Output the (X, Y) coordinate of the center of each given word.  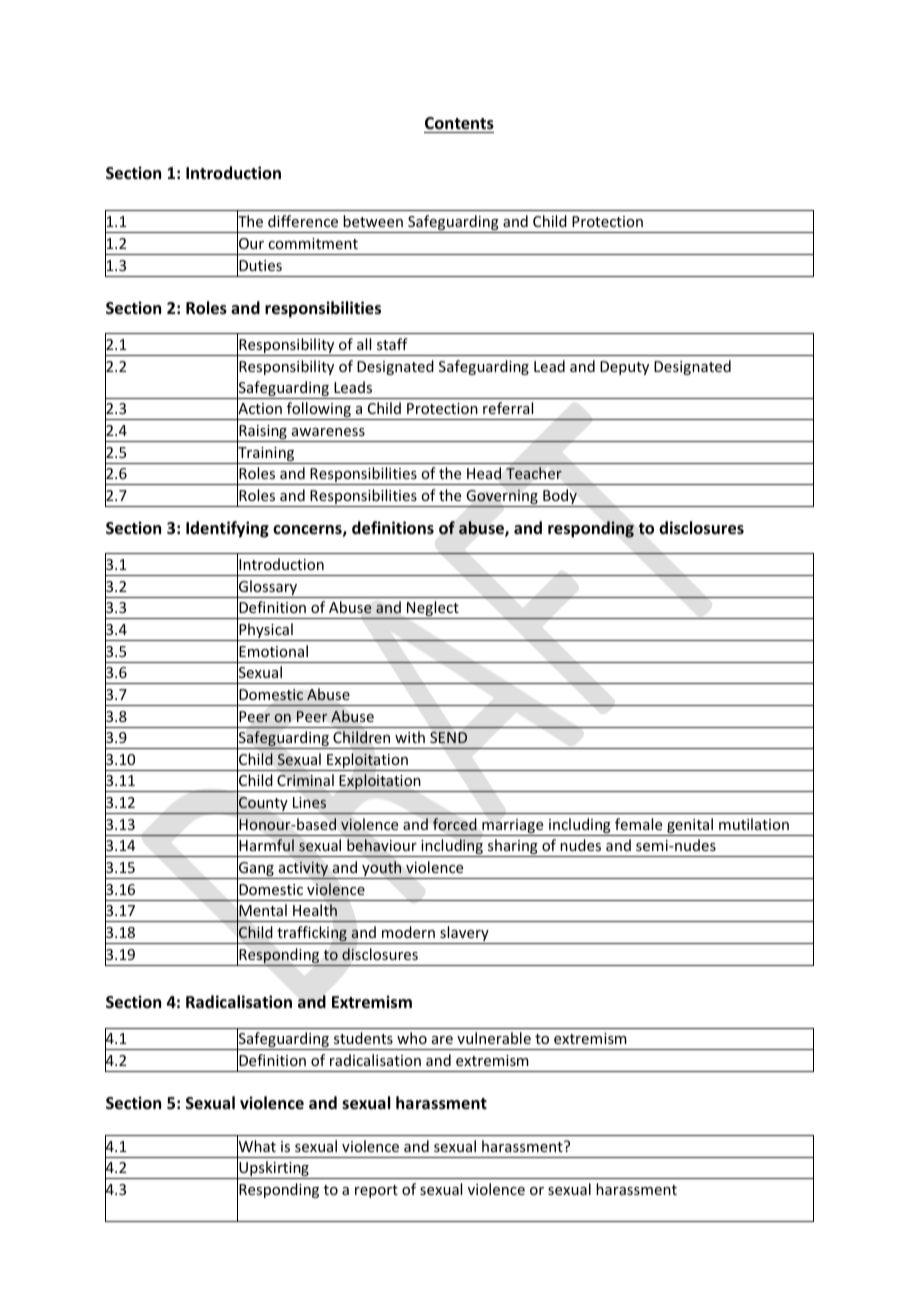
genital (690, 827)
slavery (464, 935)
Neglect (433, 610)
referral (508, 408)
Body (560, 498)
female (638, 824)
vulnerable (494, 1038)
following (319, 411)
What (256, 1146)
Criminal (305, 780)
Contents (459, 123)
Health (315, 910)
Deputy (624, 368)
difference (303, 221)
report (376, 1191)
